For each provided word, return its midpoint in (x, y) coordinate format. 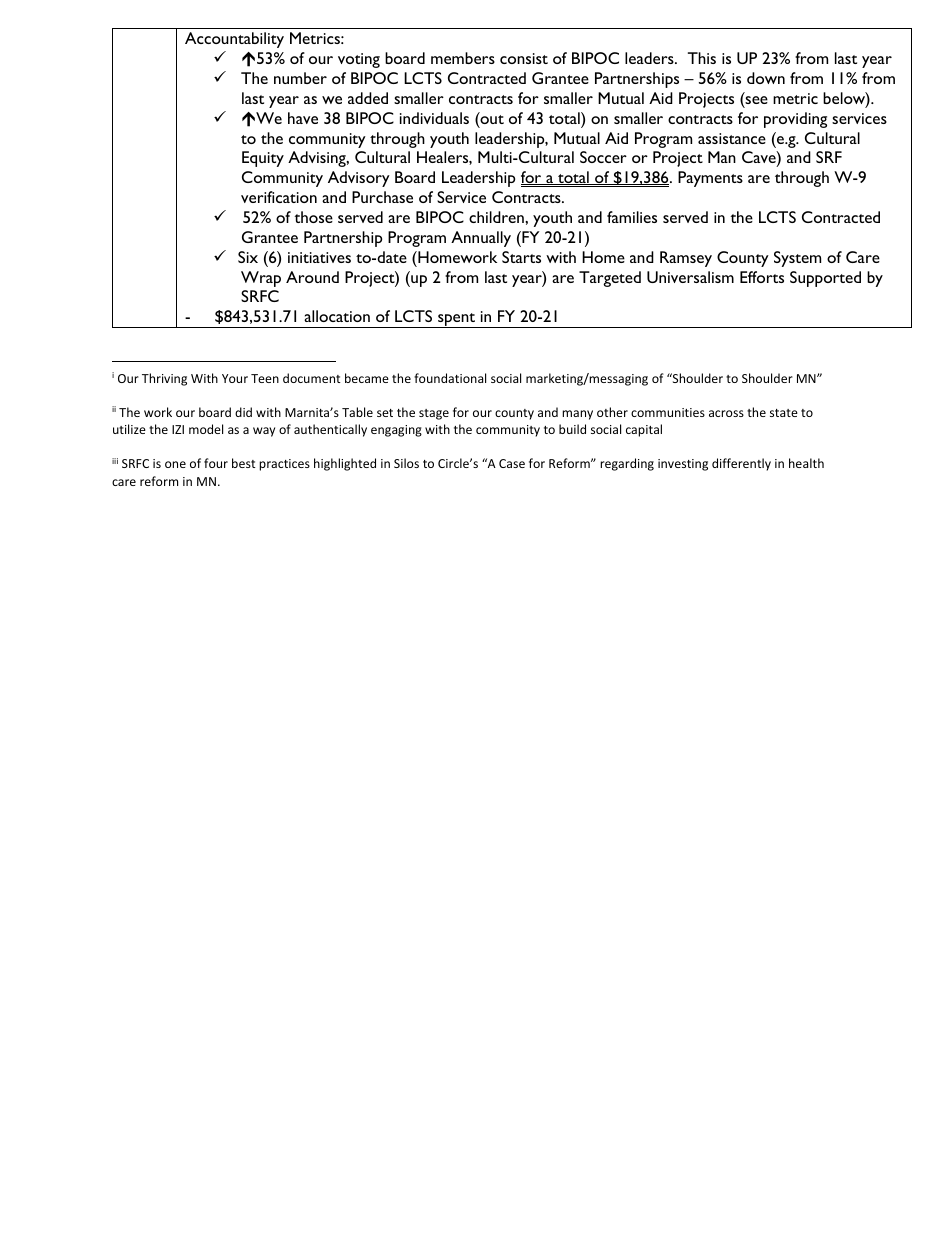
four (216, 463)
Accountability (234, 40)
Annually (481, 239)
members (463, 58)
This (702, 58)
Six (248, 257)
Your (235, 378)
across (726, 413)
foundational (450, 378)
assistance (732, 138)
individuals (434, 118)
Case (512, 463)
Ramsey (686, 259)
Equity (263, 159)
